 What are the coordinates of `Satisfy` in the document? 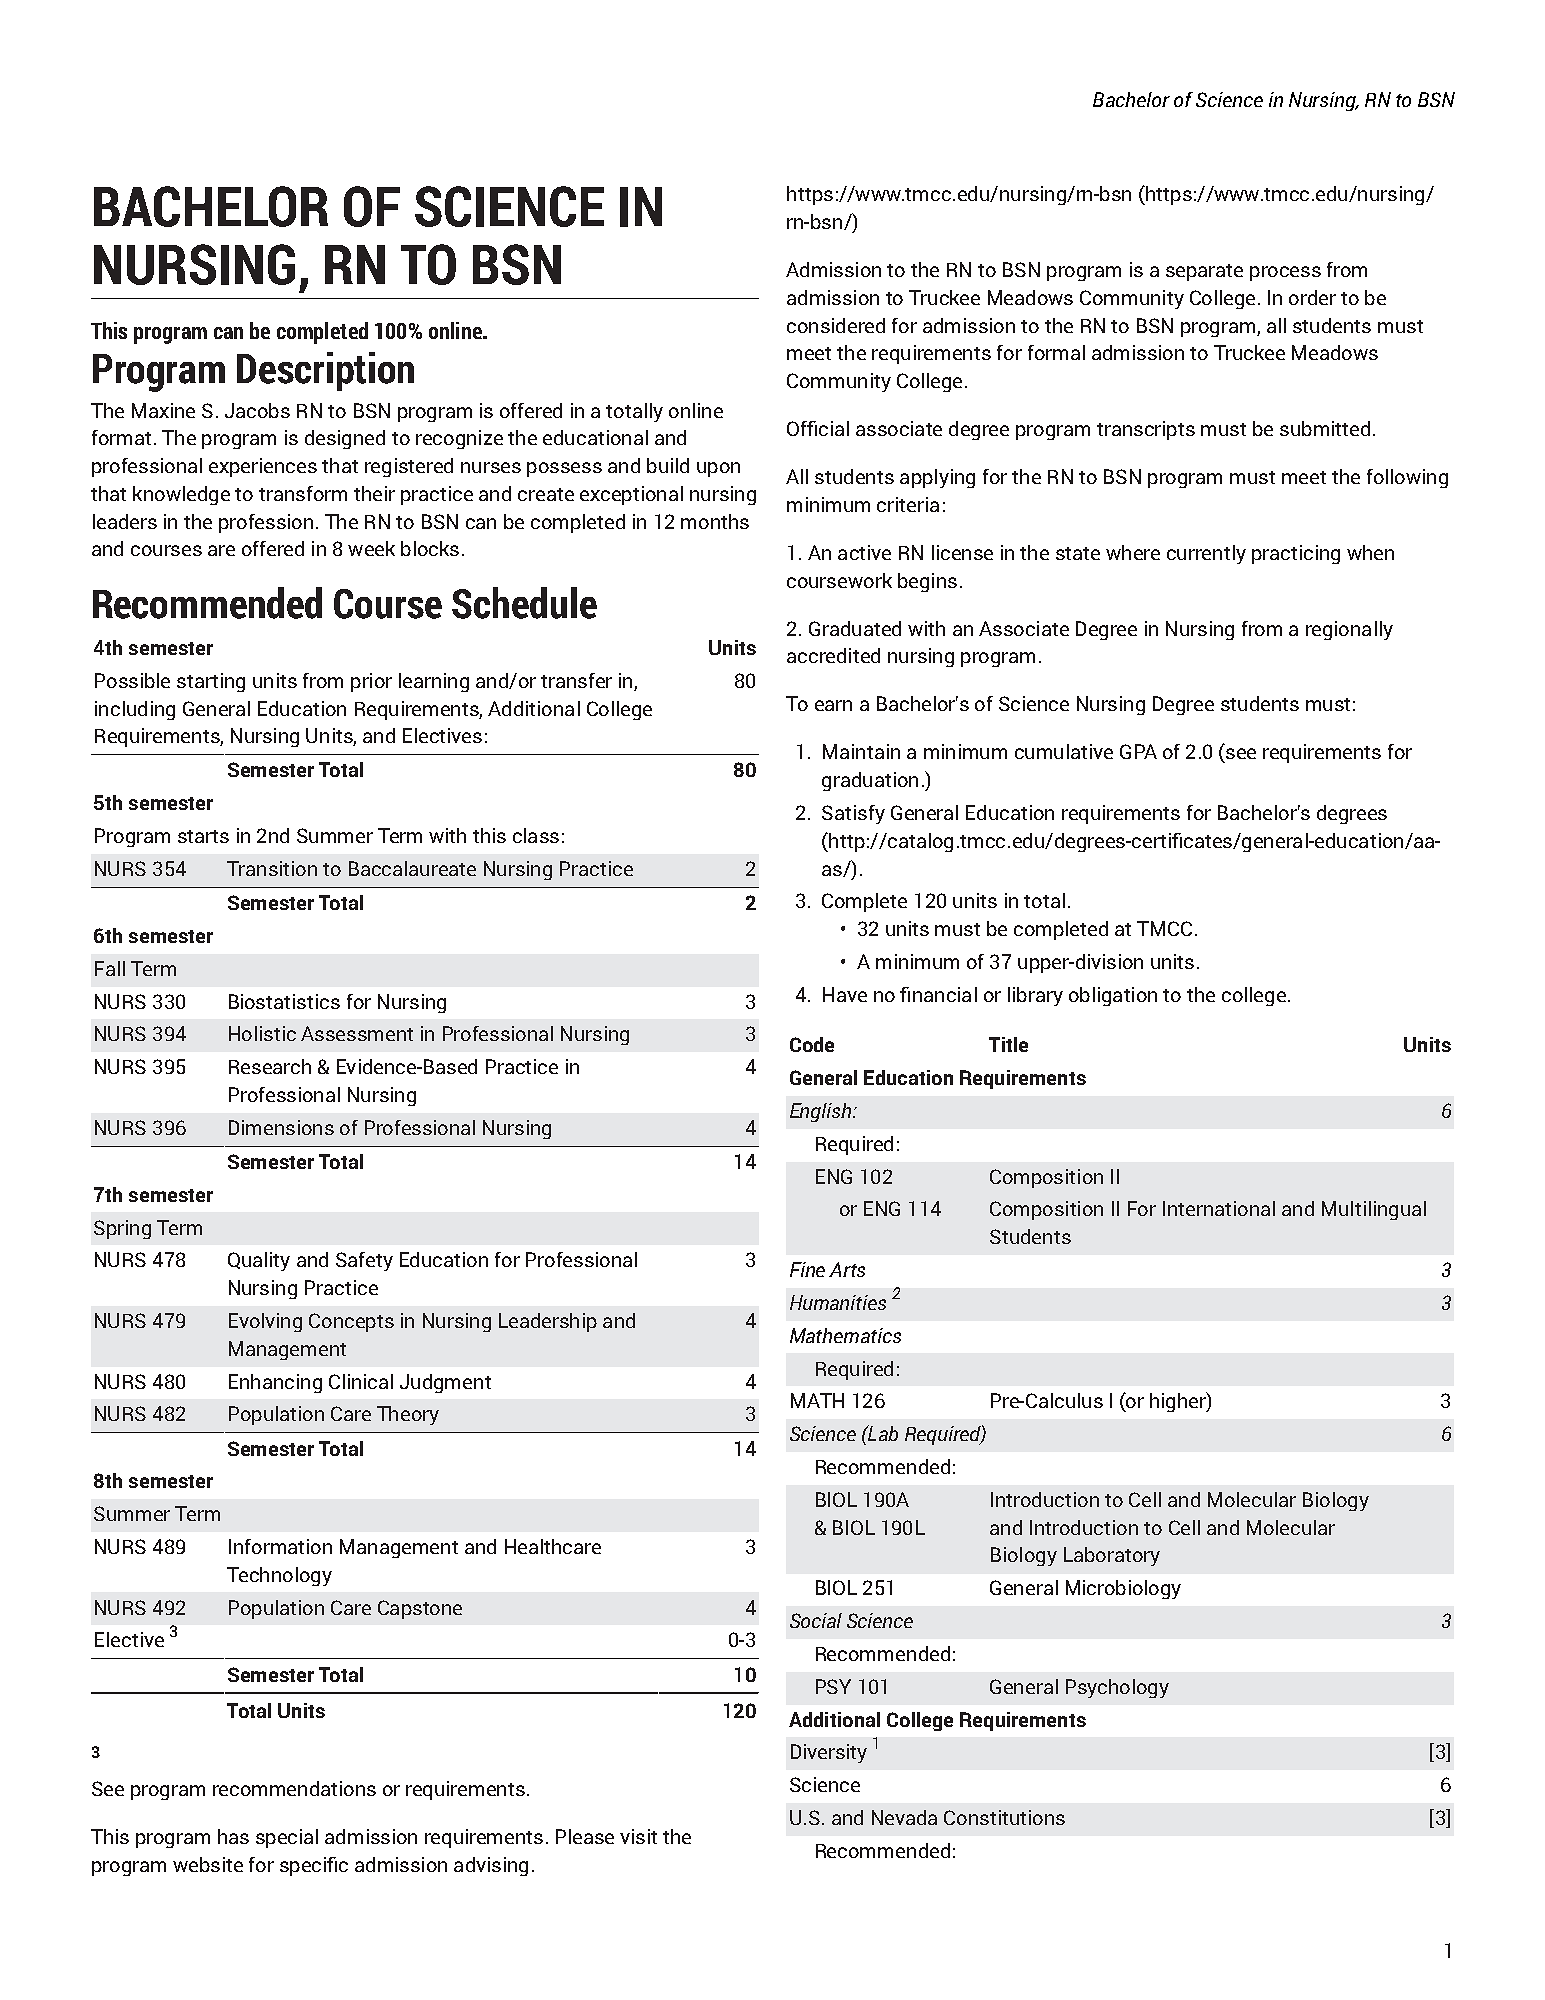 It's located at (853, 814).
